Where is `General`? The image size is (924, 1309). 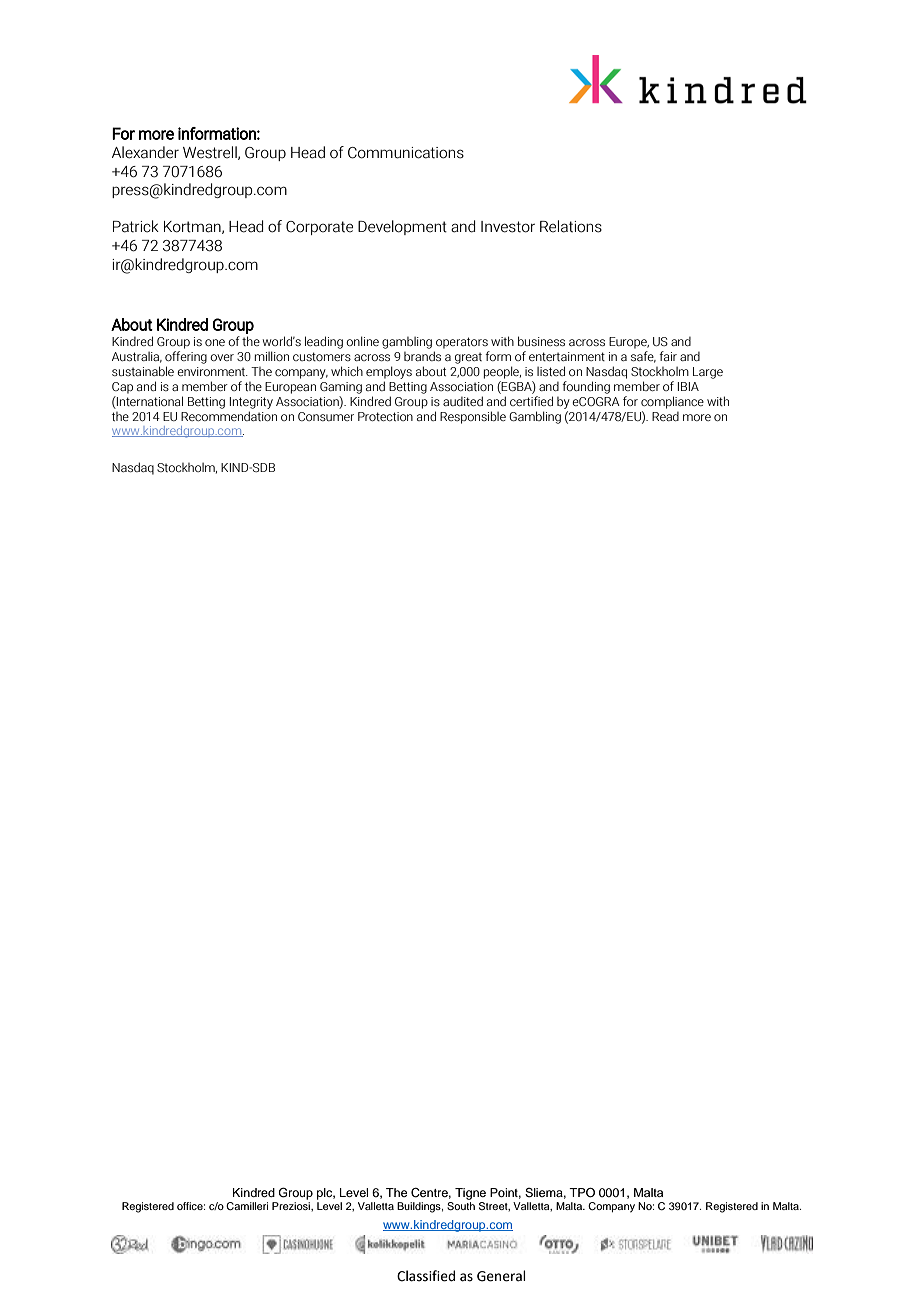
General is located at coordinates (501, 1276).
